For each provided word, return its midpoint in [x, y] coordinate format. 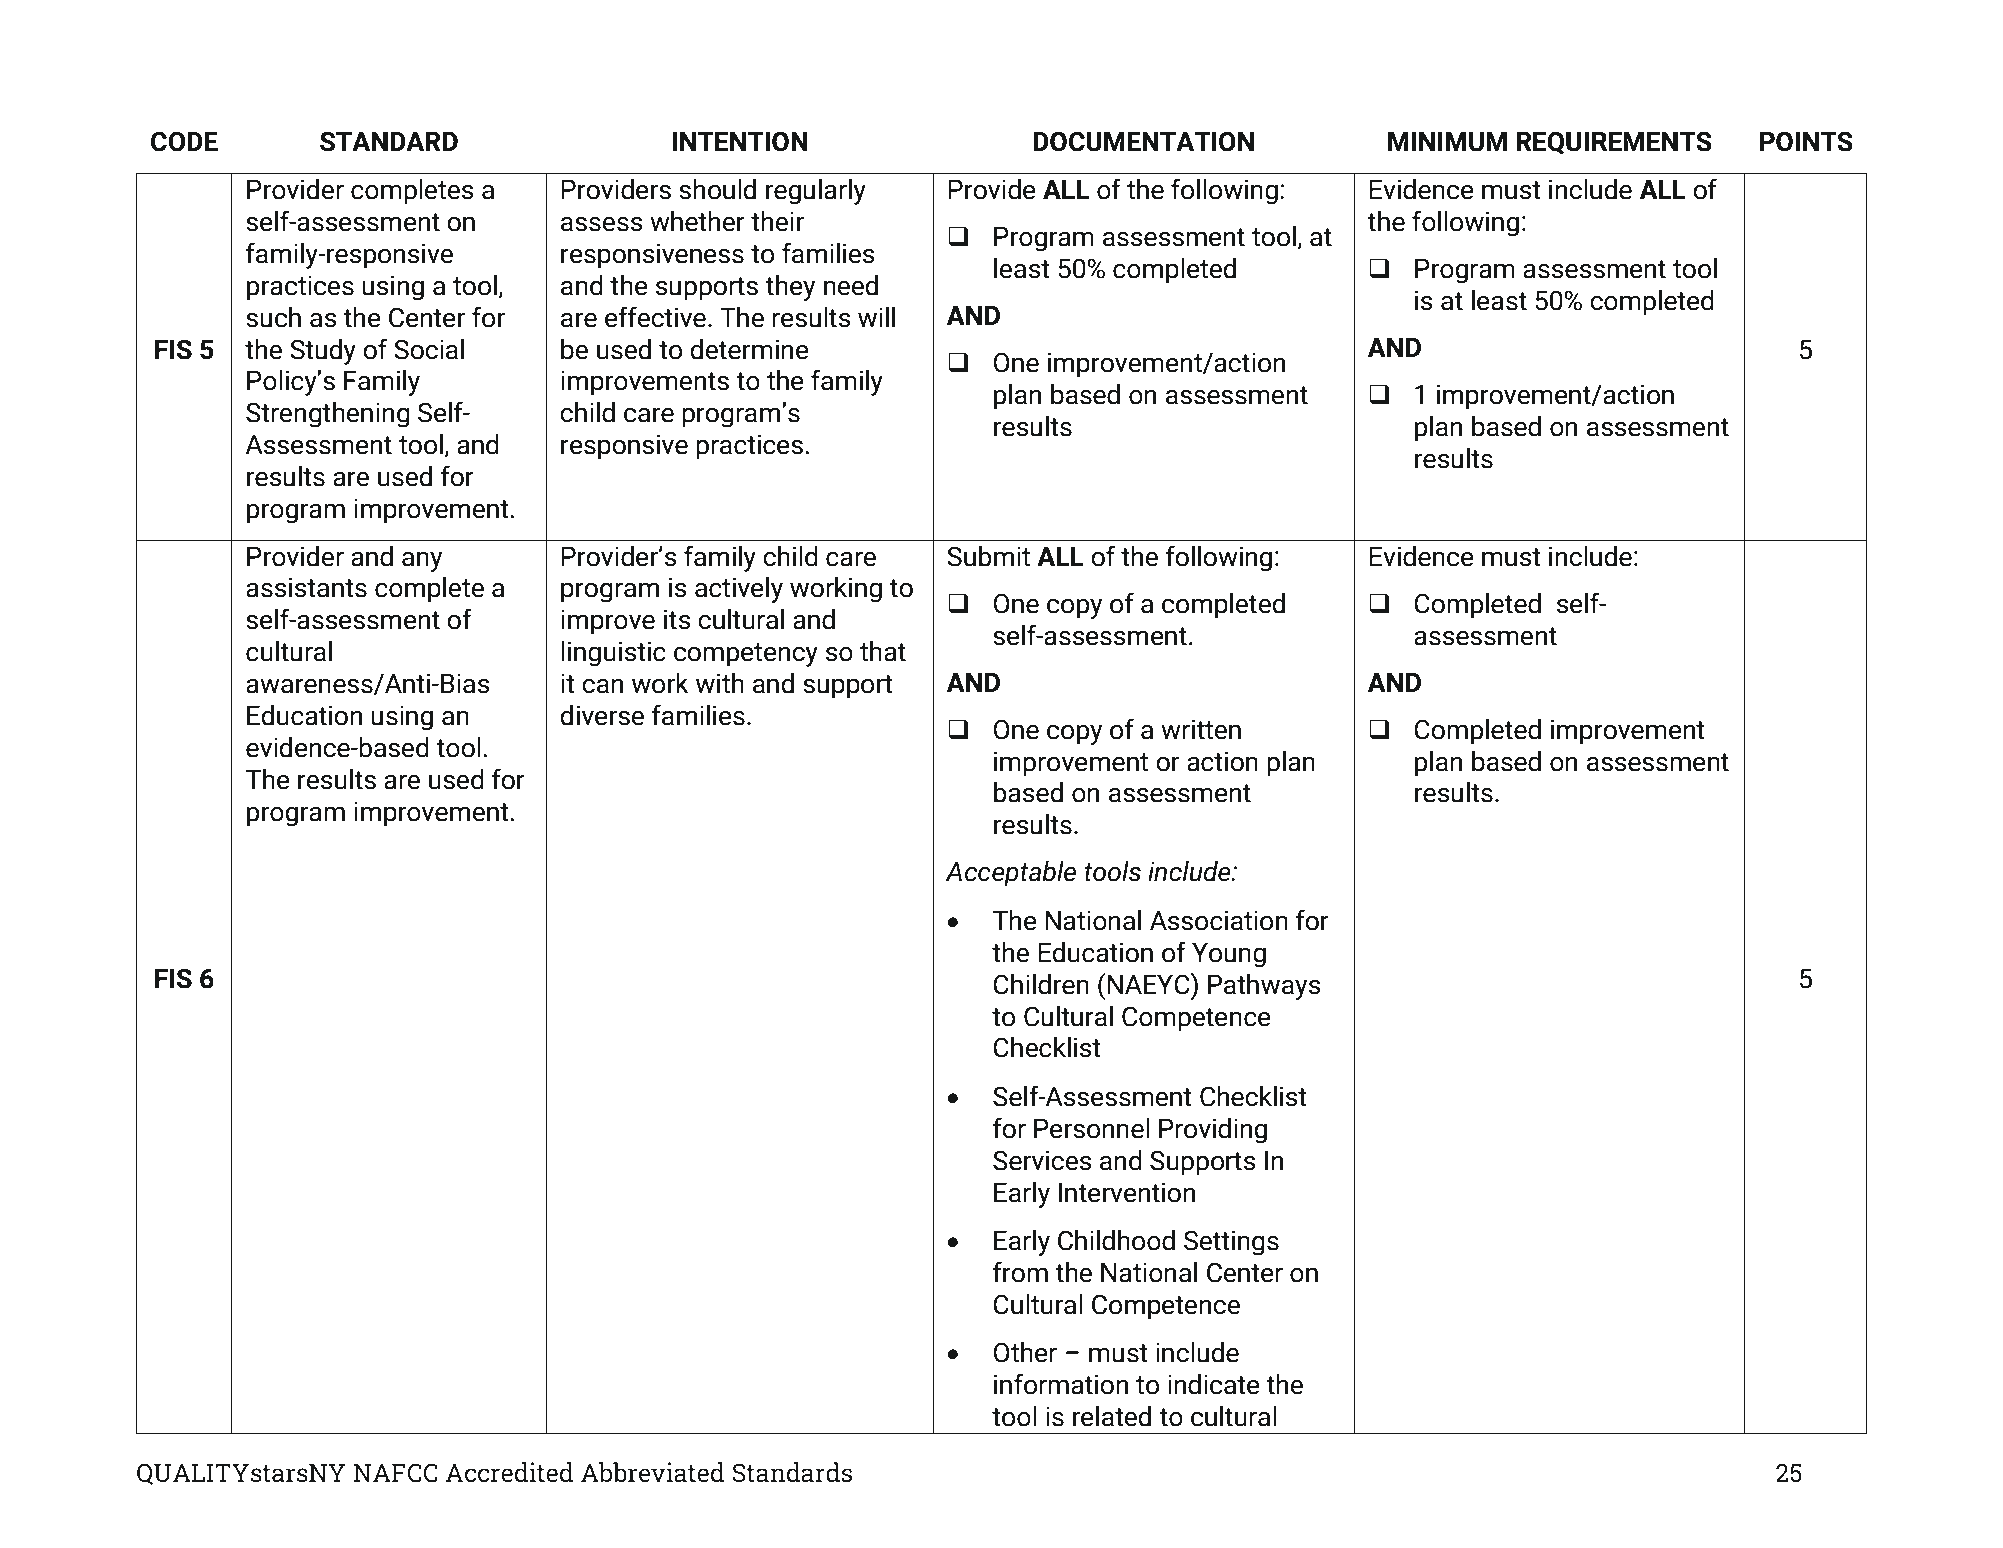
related [1112, 1416]
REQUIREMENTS [1614, 143]
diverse [602, 715]
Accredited [509, 1472]
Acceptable [1010, 874]
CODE [184, 141]
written [1201, 729]
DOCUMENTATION [1143, 141]
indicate [1214, 1384]
